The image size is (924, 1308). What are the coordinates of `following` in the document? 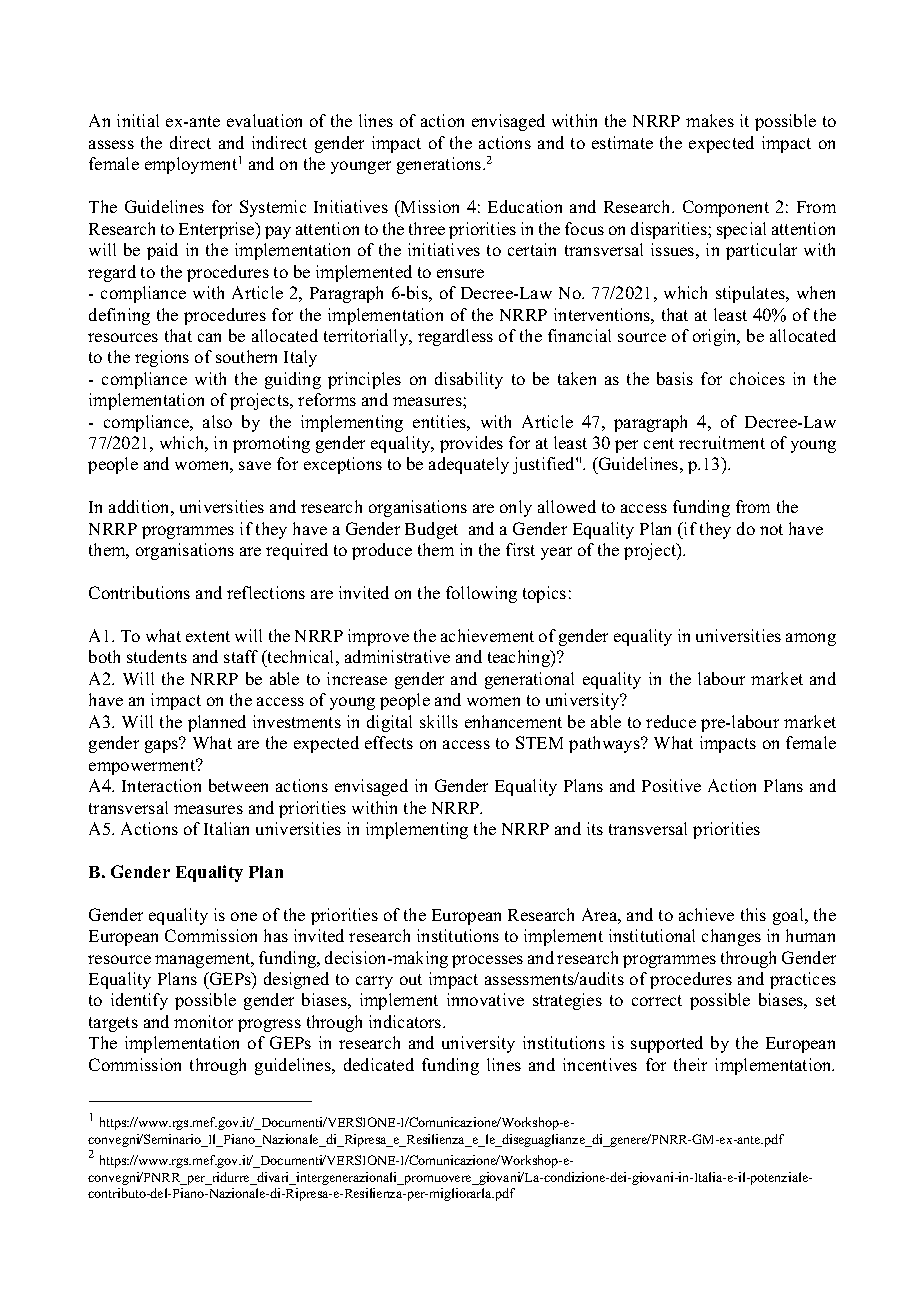 It's located at (481, 594).
